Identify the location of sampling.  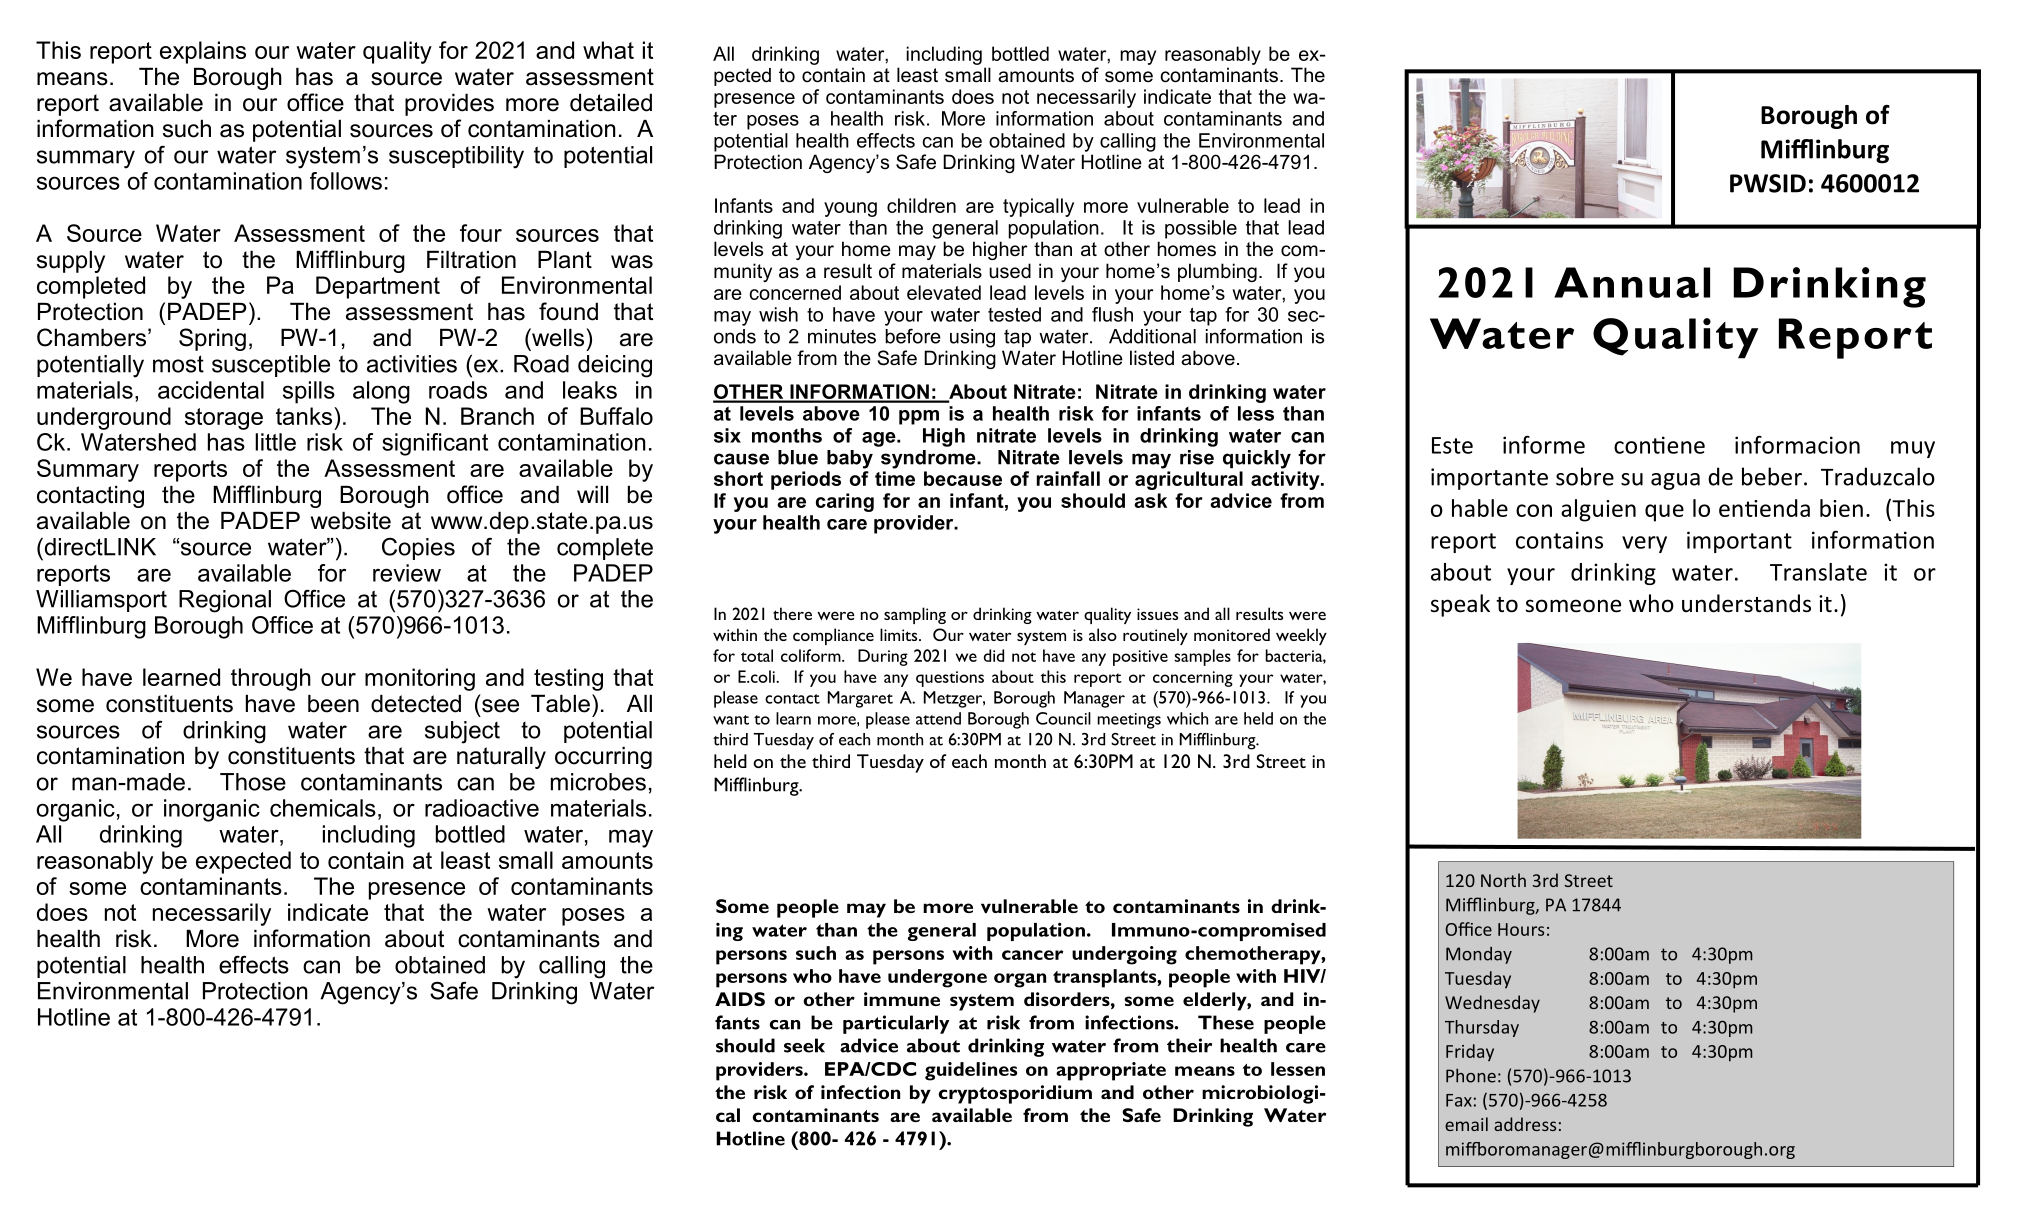
(915, 615).
